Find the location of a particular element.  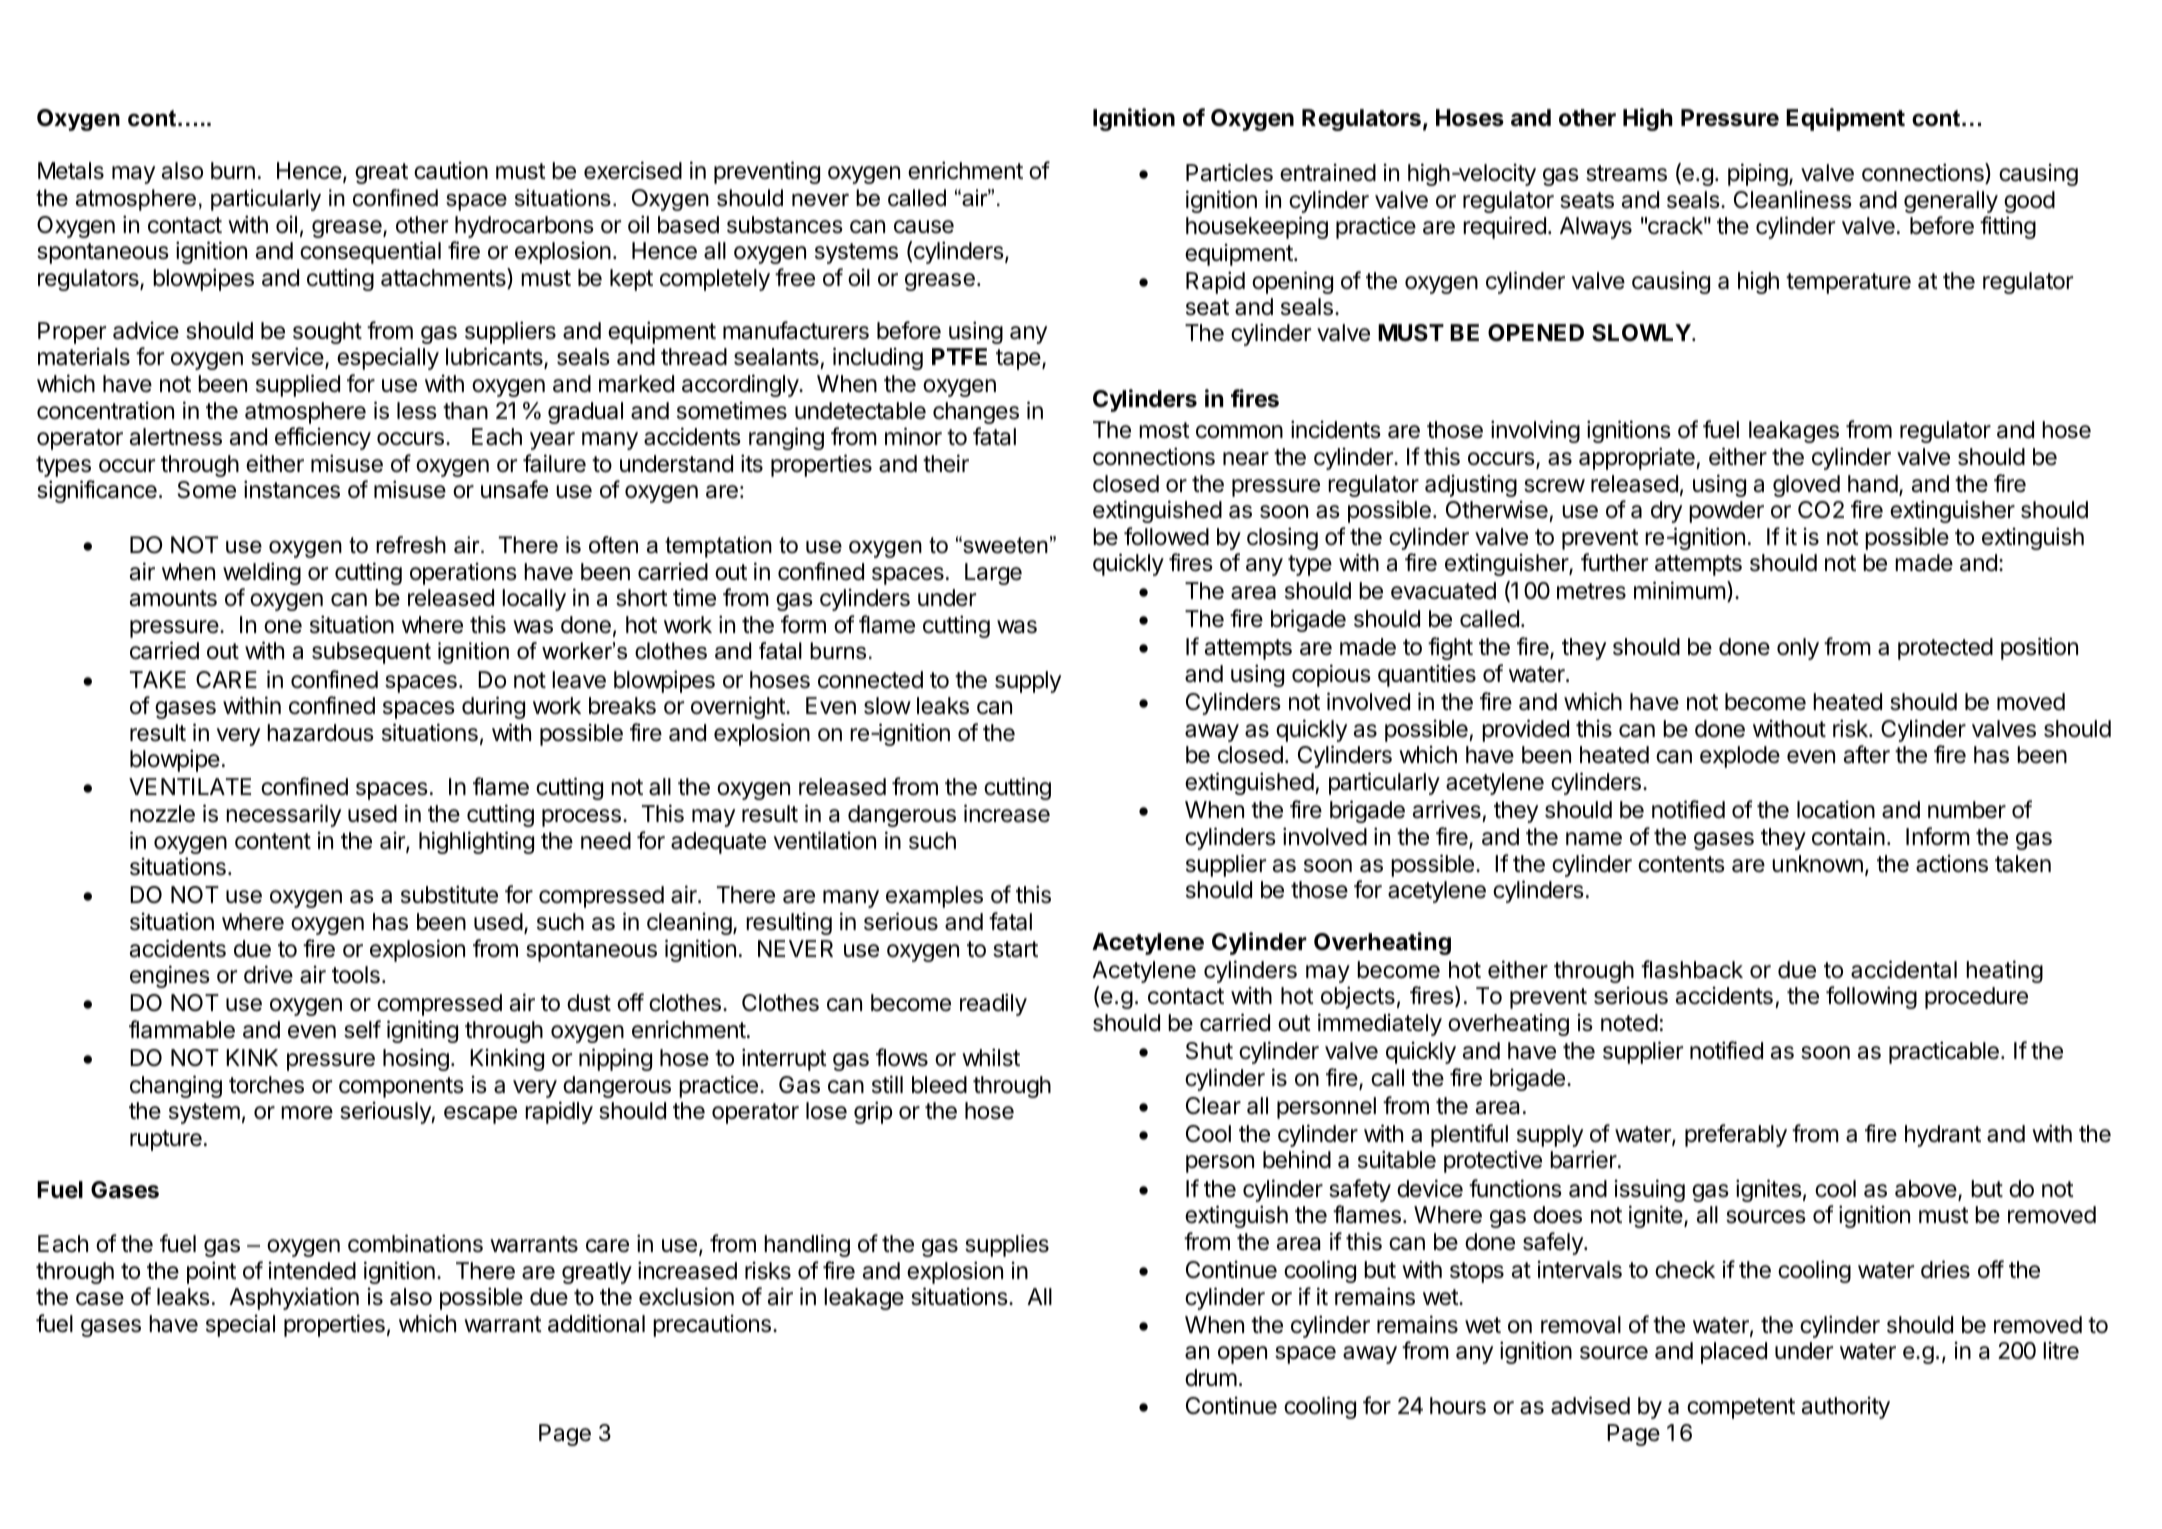

substitute is located at coordinates (449, 894).
